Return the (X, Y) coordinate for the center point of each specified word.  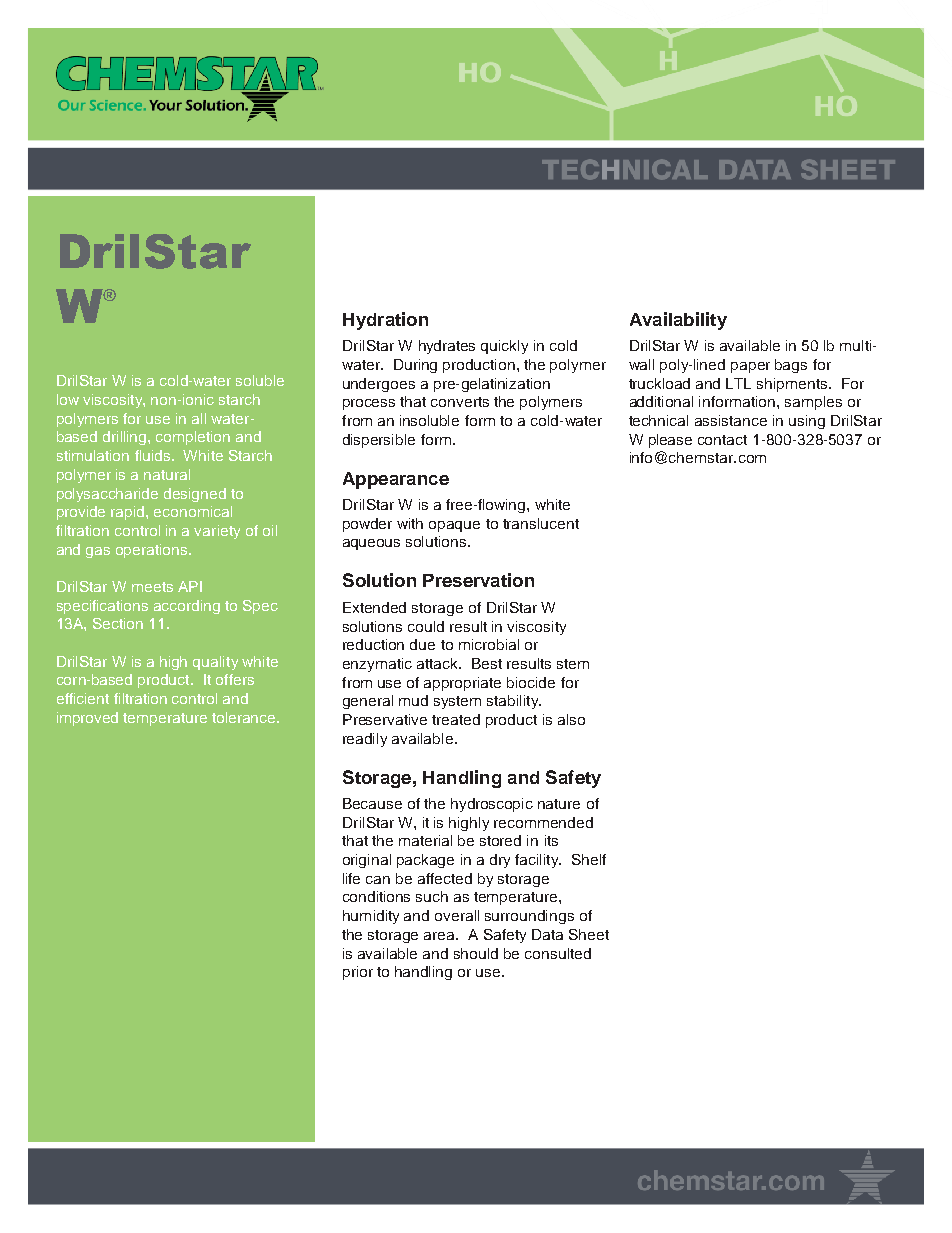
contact (722, 440)
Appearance (396, 480)
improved (87, 719)
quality (215, 663)
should (476, 953)
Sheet (589, 934)
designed (195, 495)
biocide (531, 682)
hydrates (447, 347)
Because (372, 803)
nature (559, 804)
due (422, 644)
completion (193, 438)
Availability (678, 321)
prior (358, 973)
